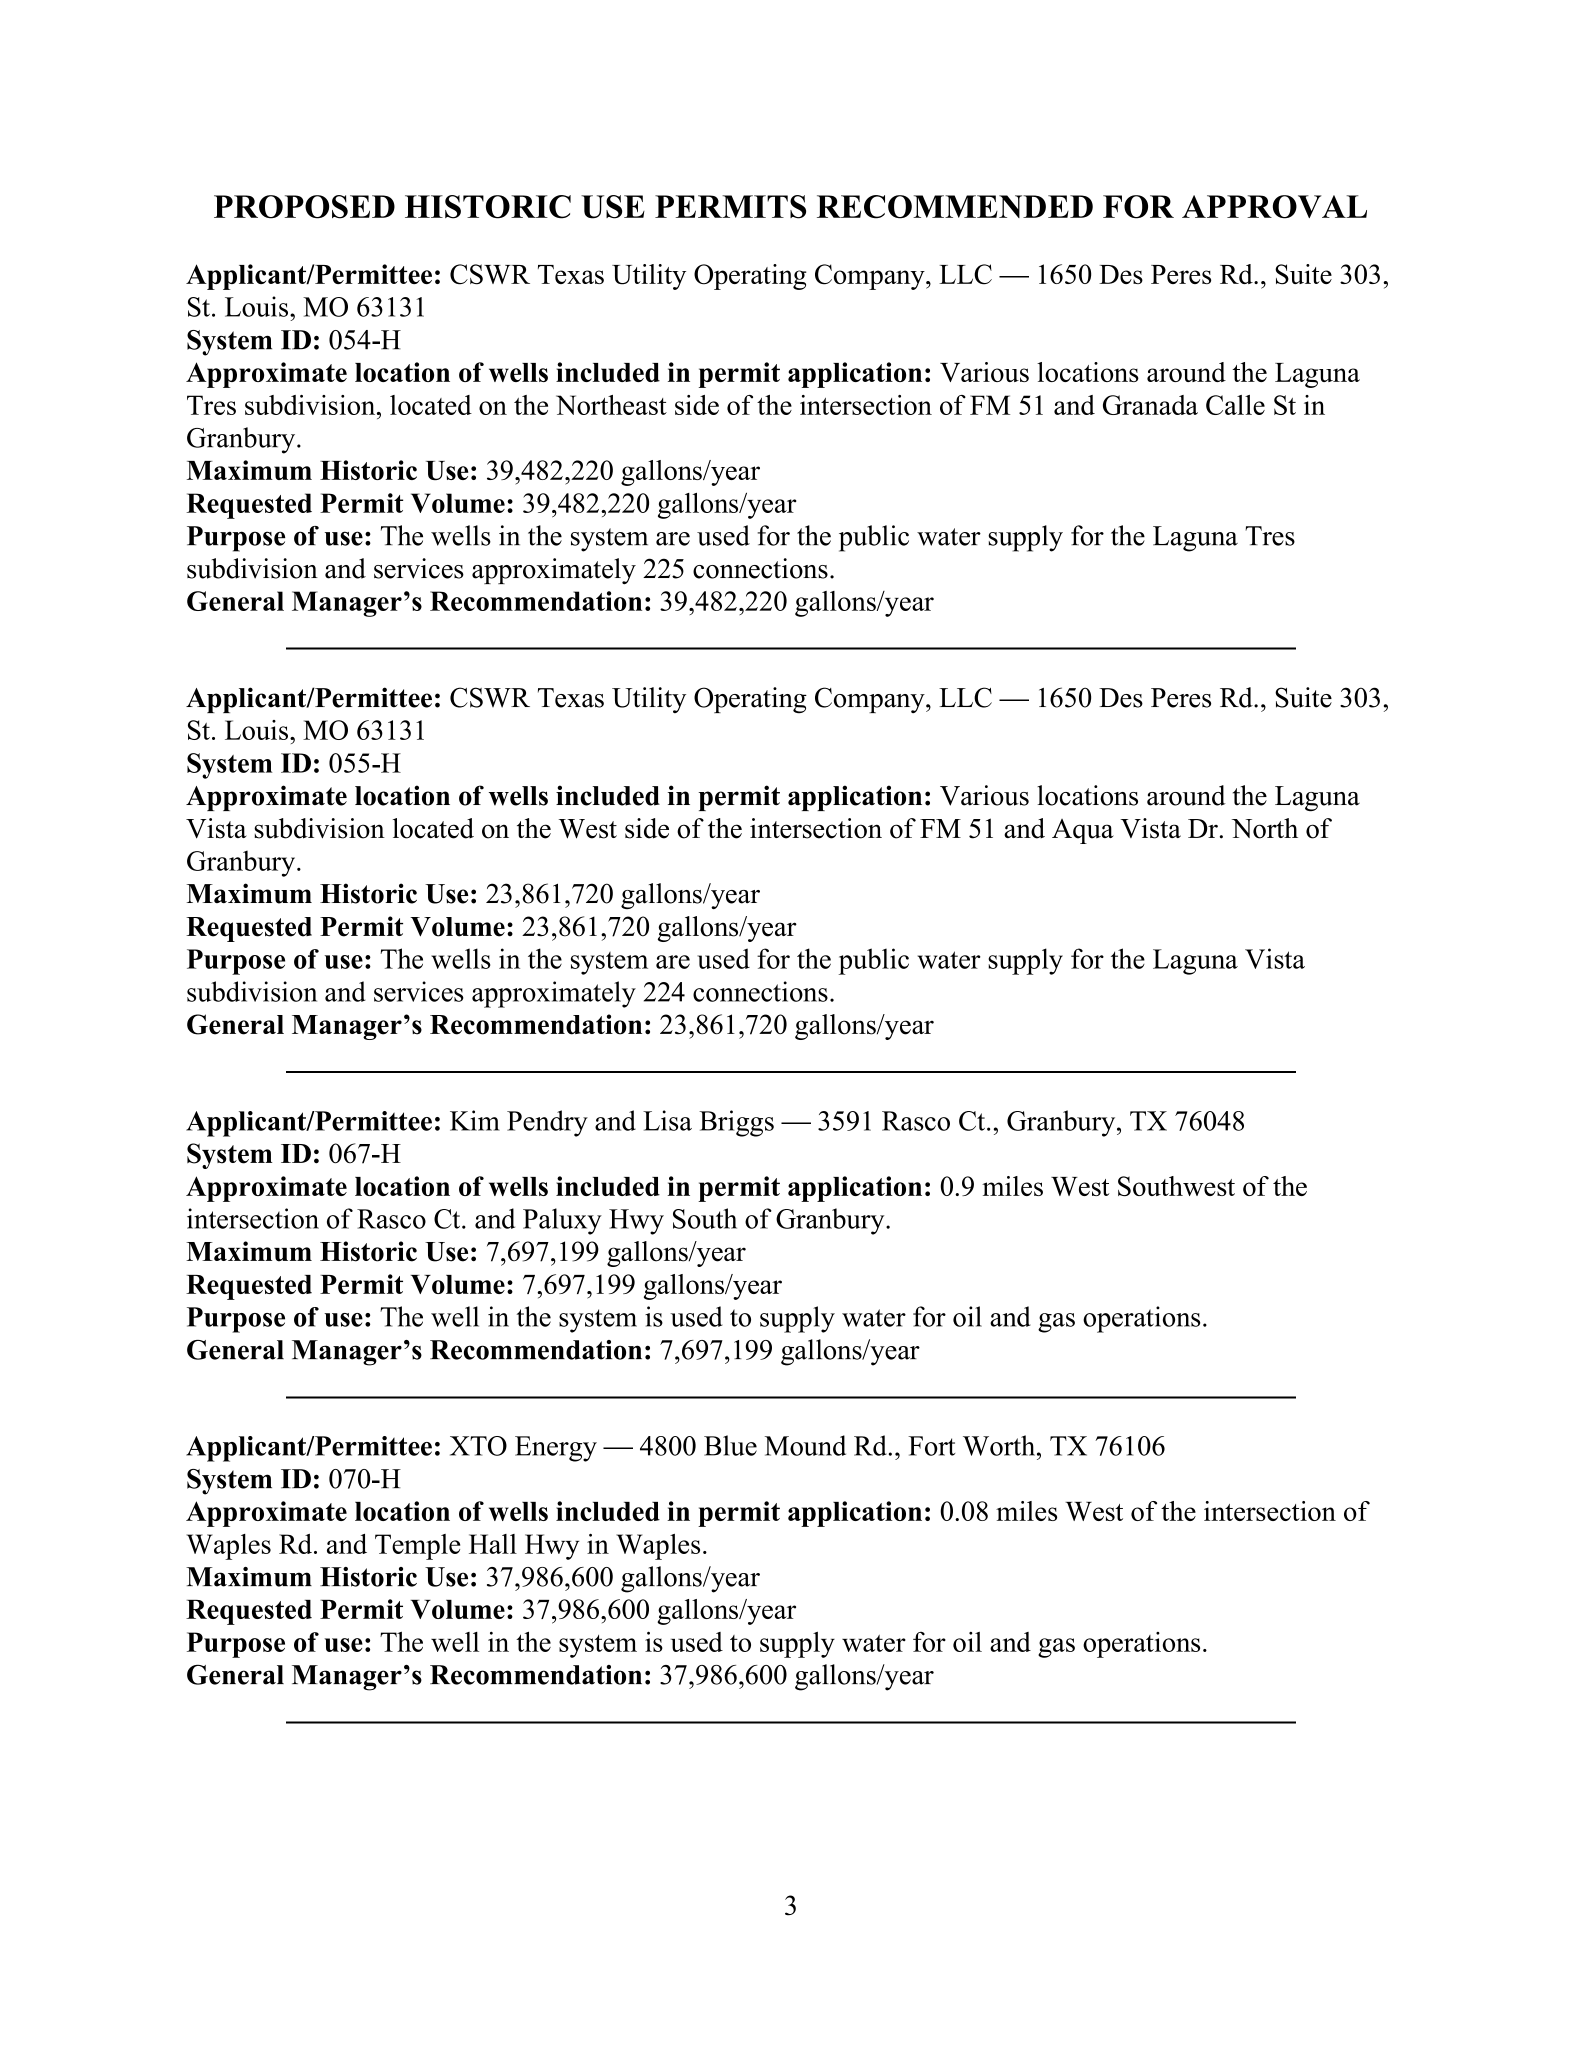  I want to click on Granada, so click(1150, 405).
